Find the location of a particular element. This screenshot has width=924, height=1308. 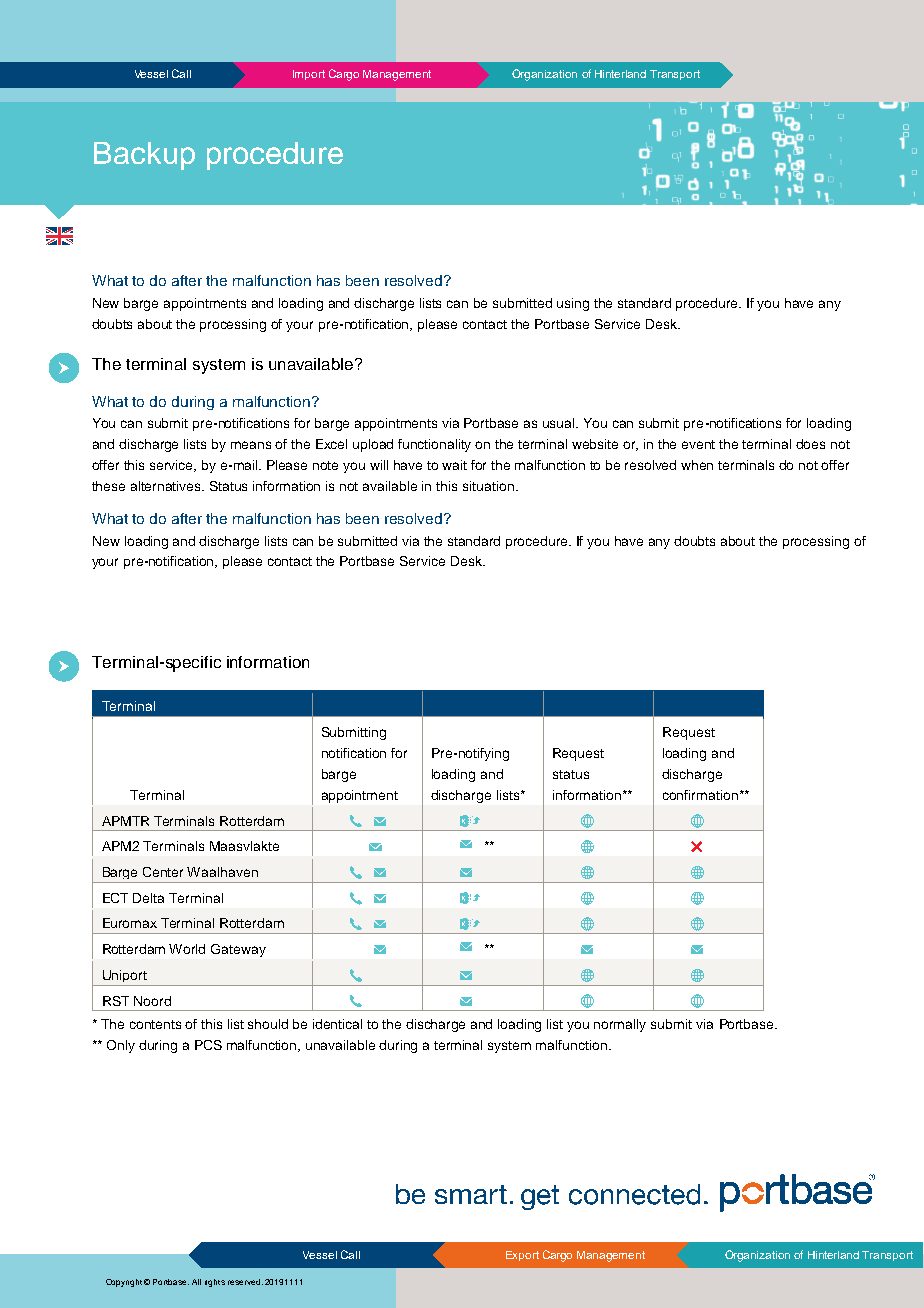

confirmation is located at coordinates (700, 795).
